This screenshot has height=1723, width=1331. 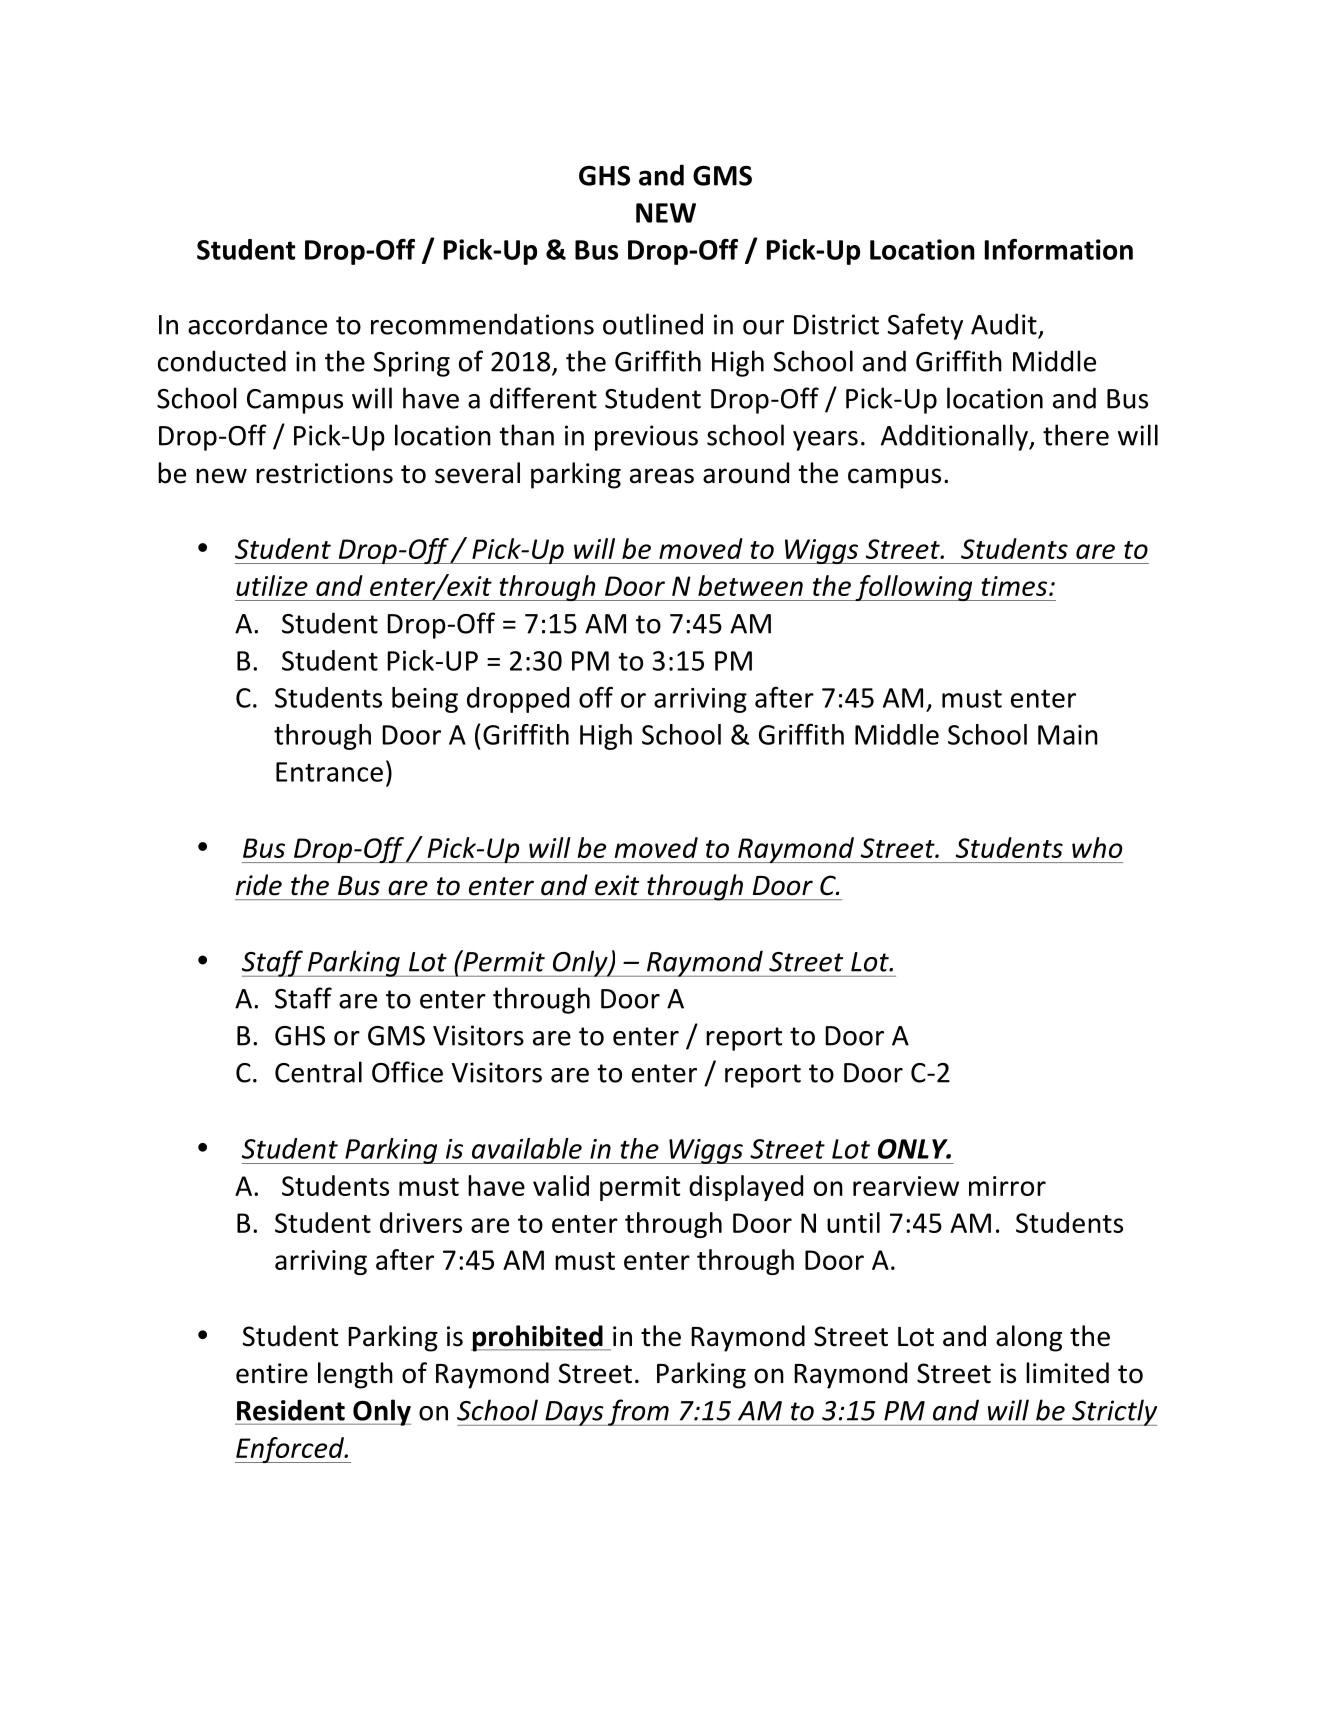 I want to click on limited, so click(x=1067, y=1373).
